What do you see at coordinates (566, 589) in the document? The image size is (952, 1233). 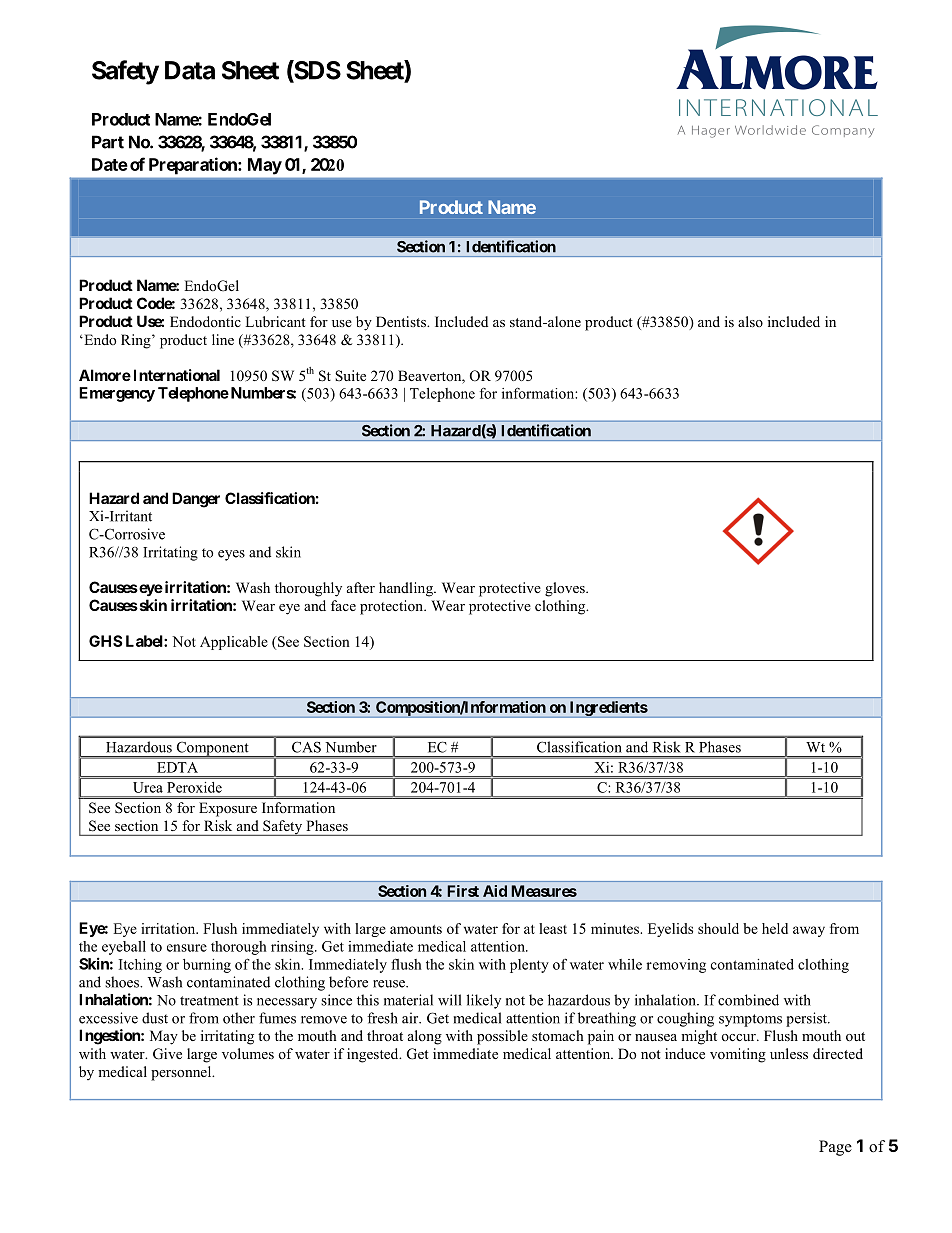 I see `gloves` at bounding box center [566, 589].
